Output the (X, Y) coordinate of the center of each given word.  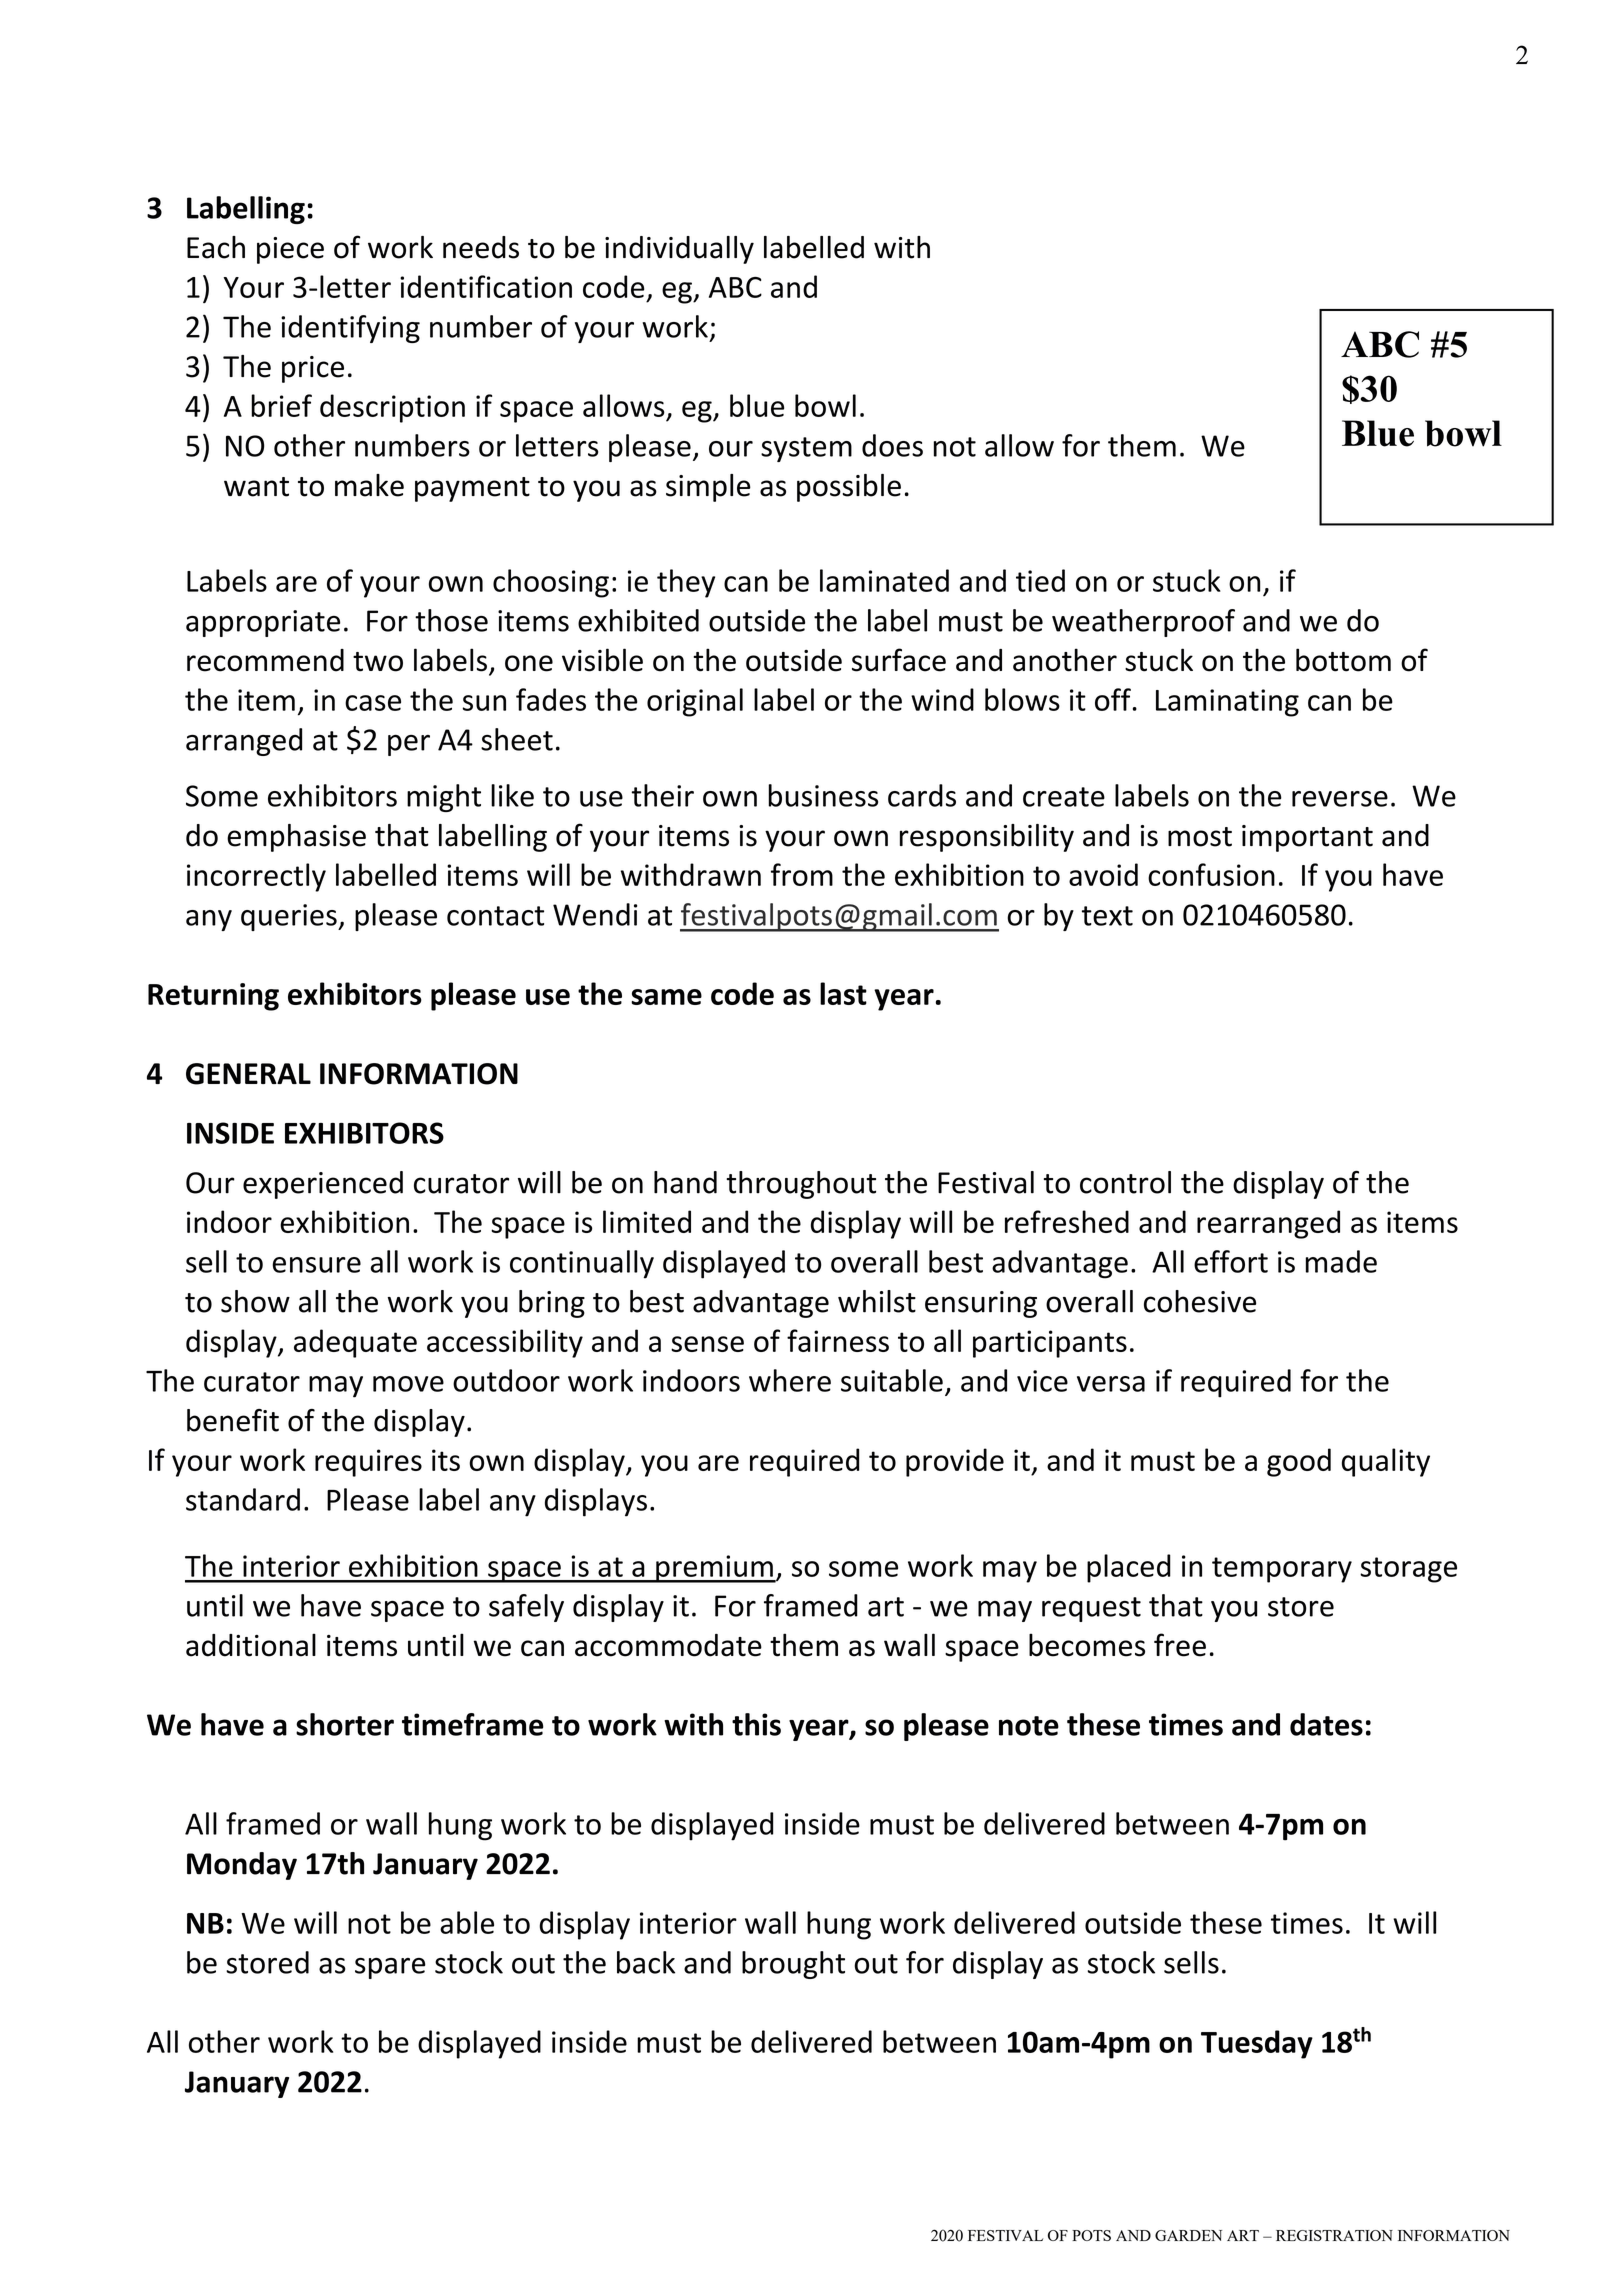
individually (679, 250)
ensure (316, 1265)
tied (1040, 580)
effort (1231, 1261)
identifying (350, 329)
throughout (801, 1185)
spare (390, 1968)
